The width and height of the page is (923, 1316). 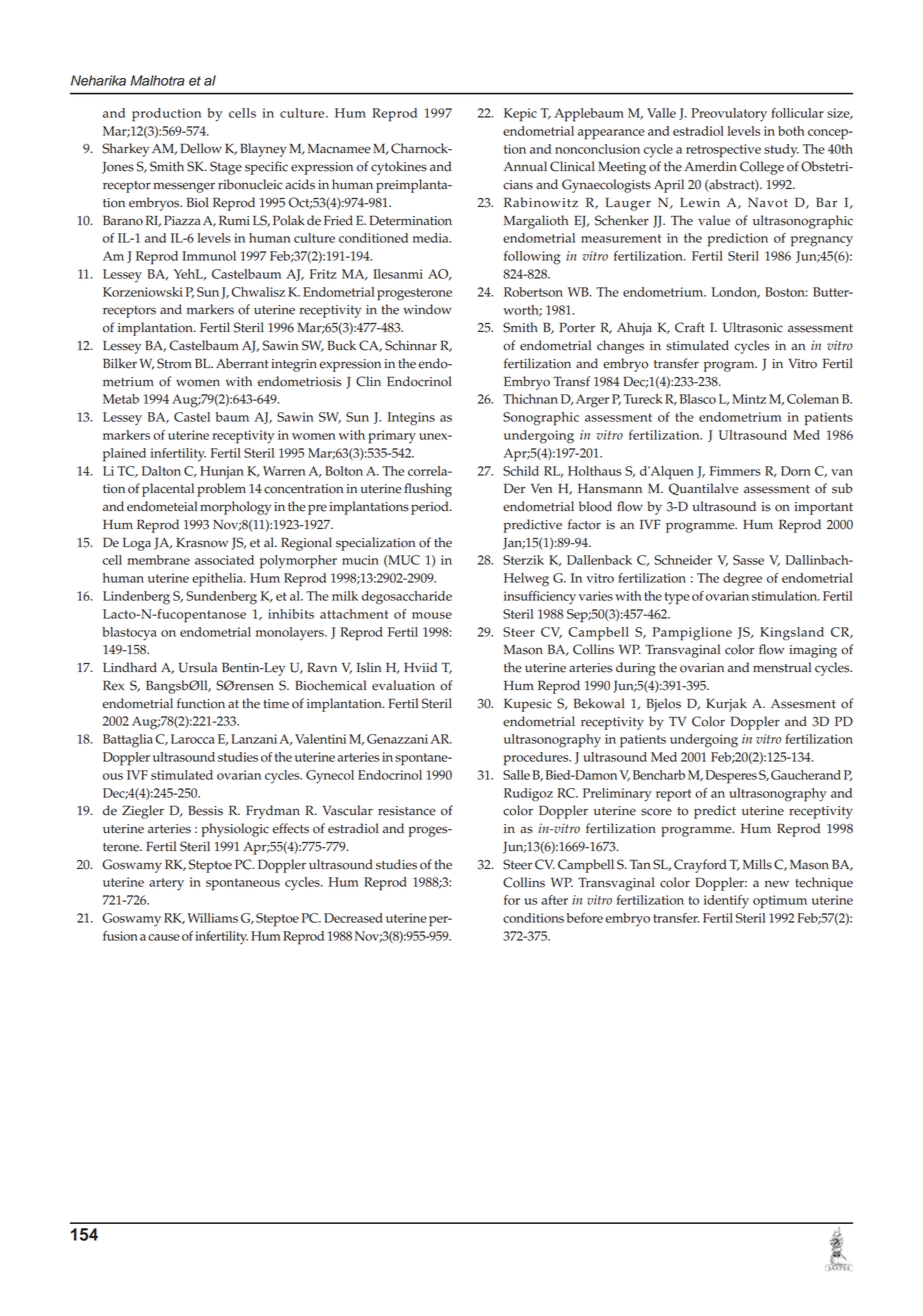 What do you see at coordinates (235, 508) in the page?
I see `morphology` at bounding box center [235, 508].
